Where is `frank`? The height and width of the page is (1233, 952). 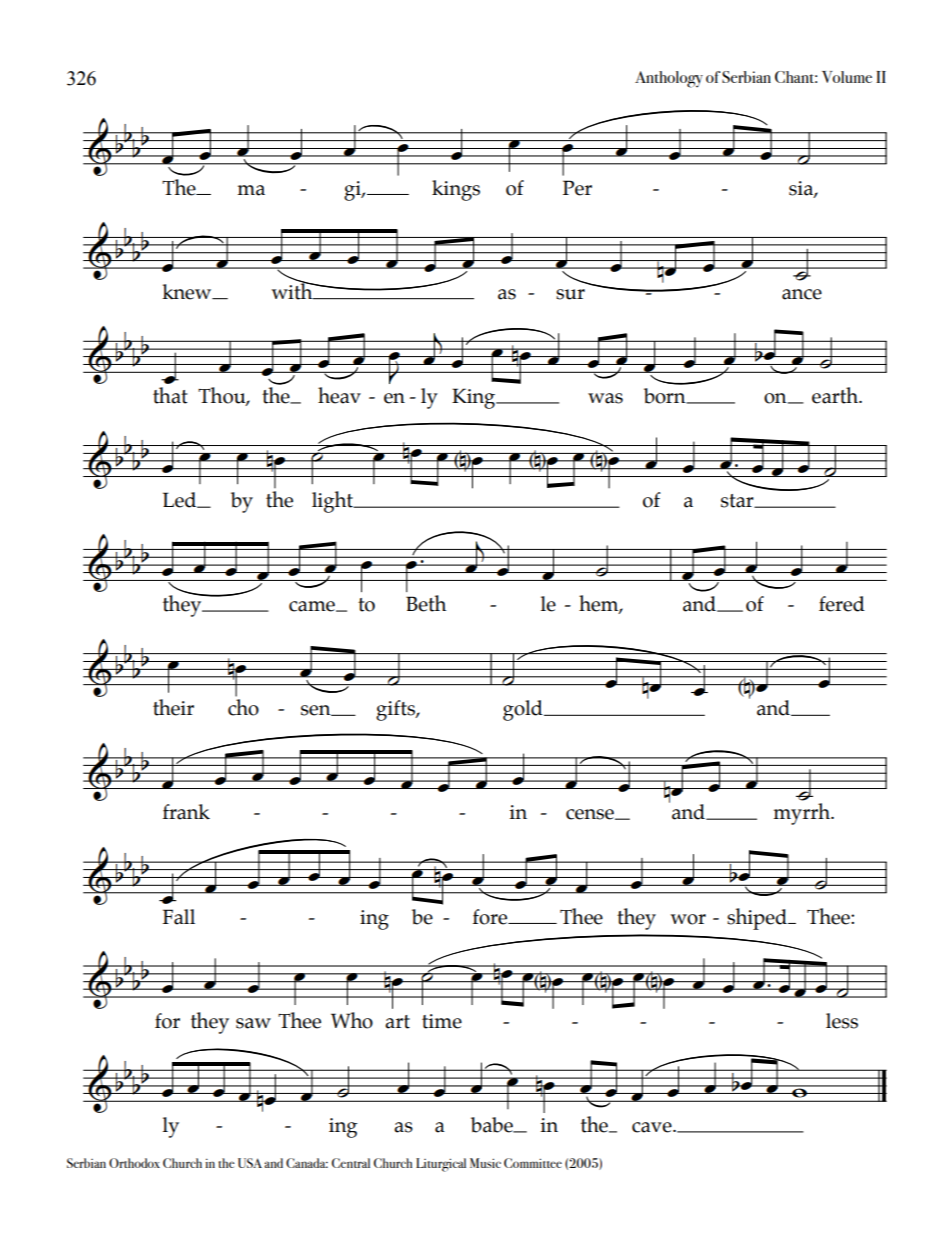
frank is located at coordinates (186, 812).
